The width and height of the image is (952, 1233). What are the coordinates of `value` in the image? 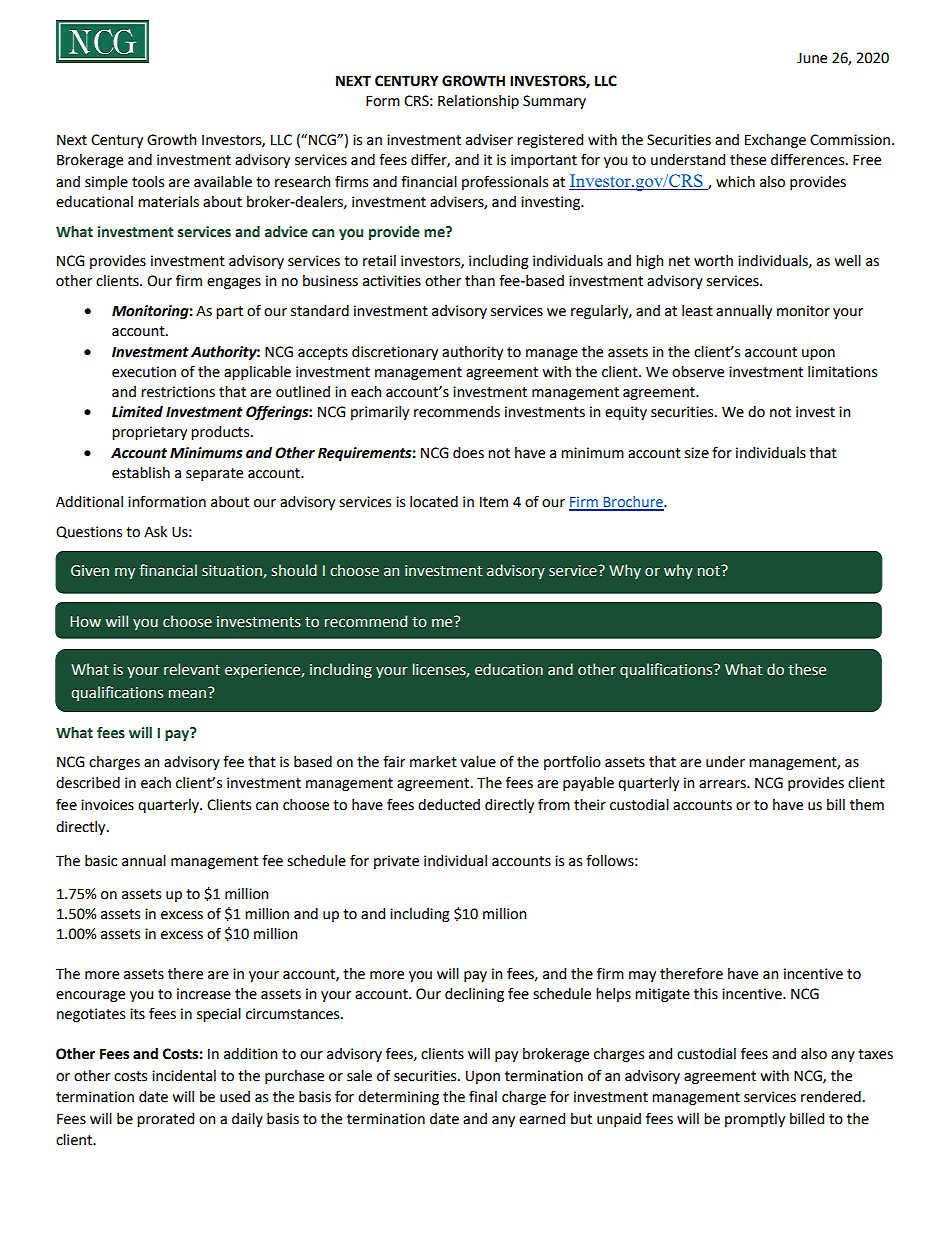 It's located at (478, 762).
